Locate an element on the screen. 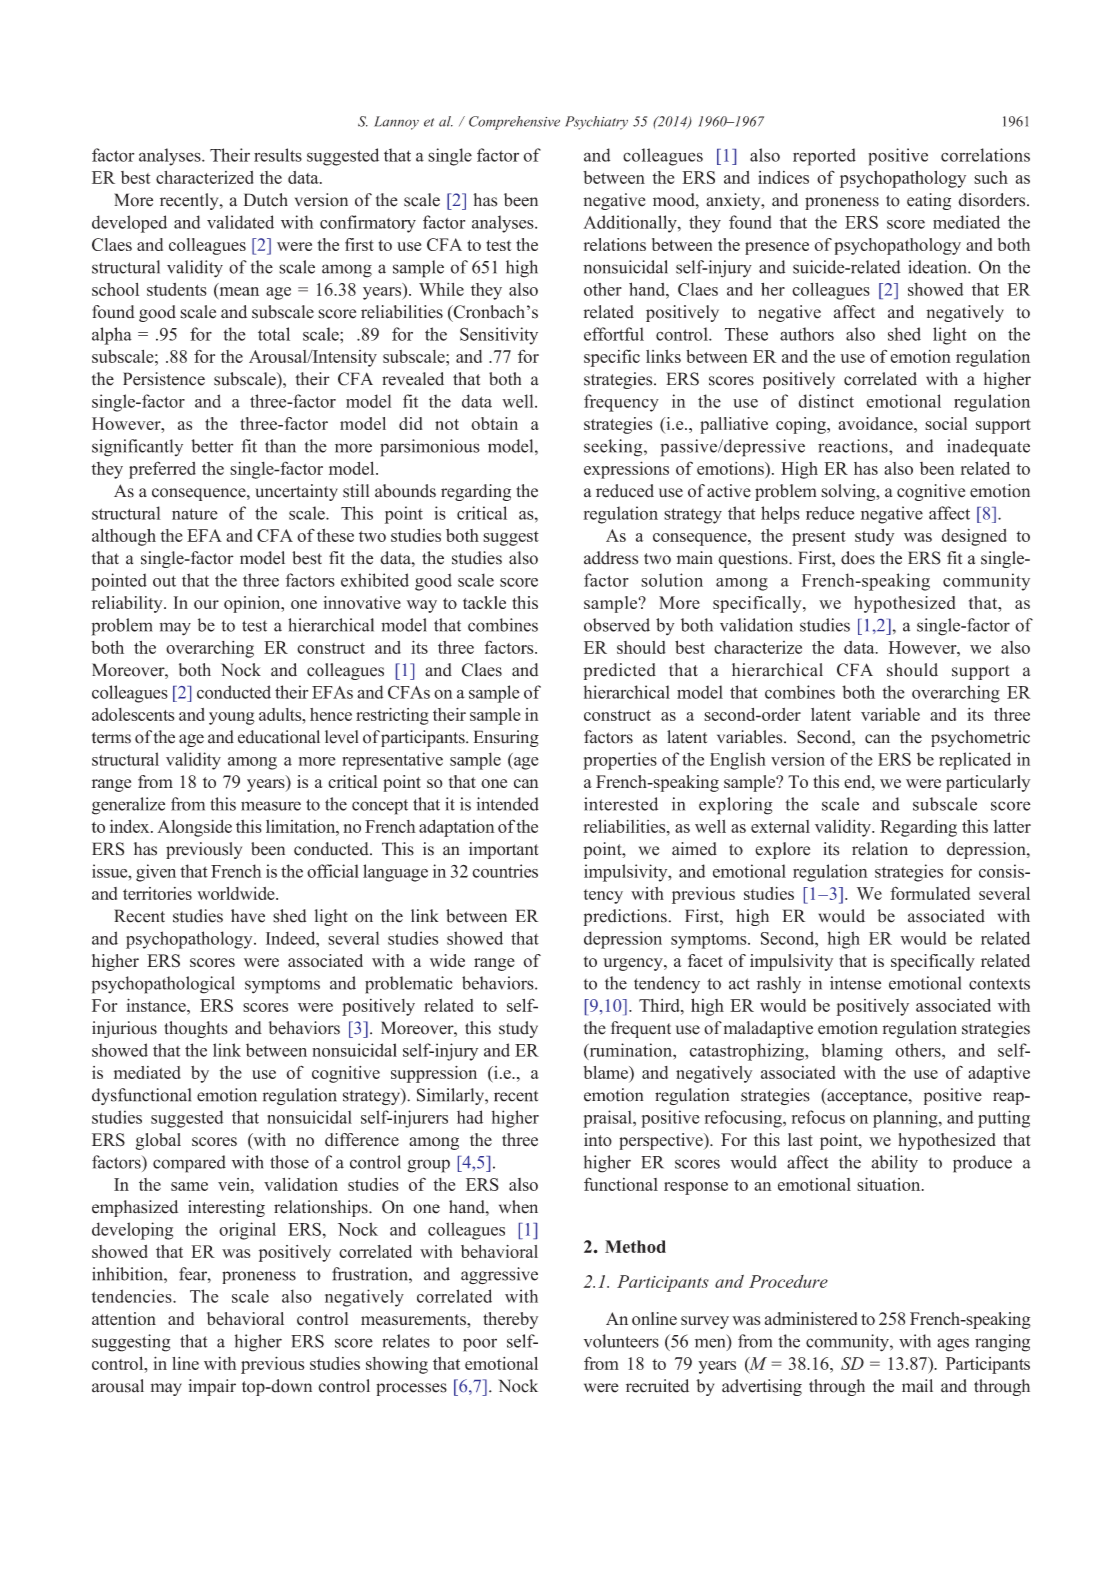 This screenshot has height=1576, width=1113. results is located at coordinates (278, 155).
